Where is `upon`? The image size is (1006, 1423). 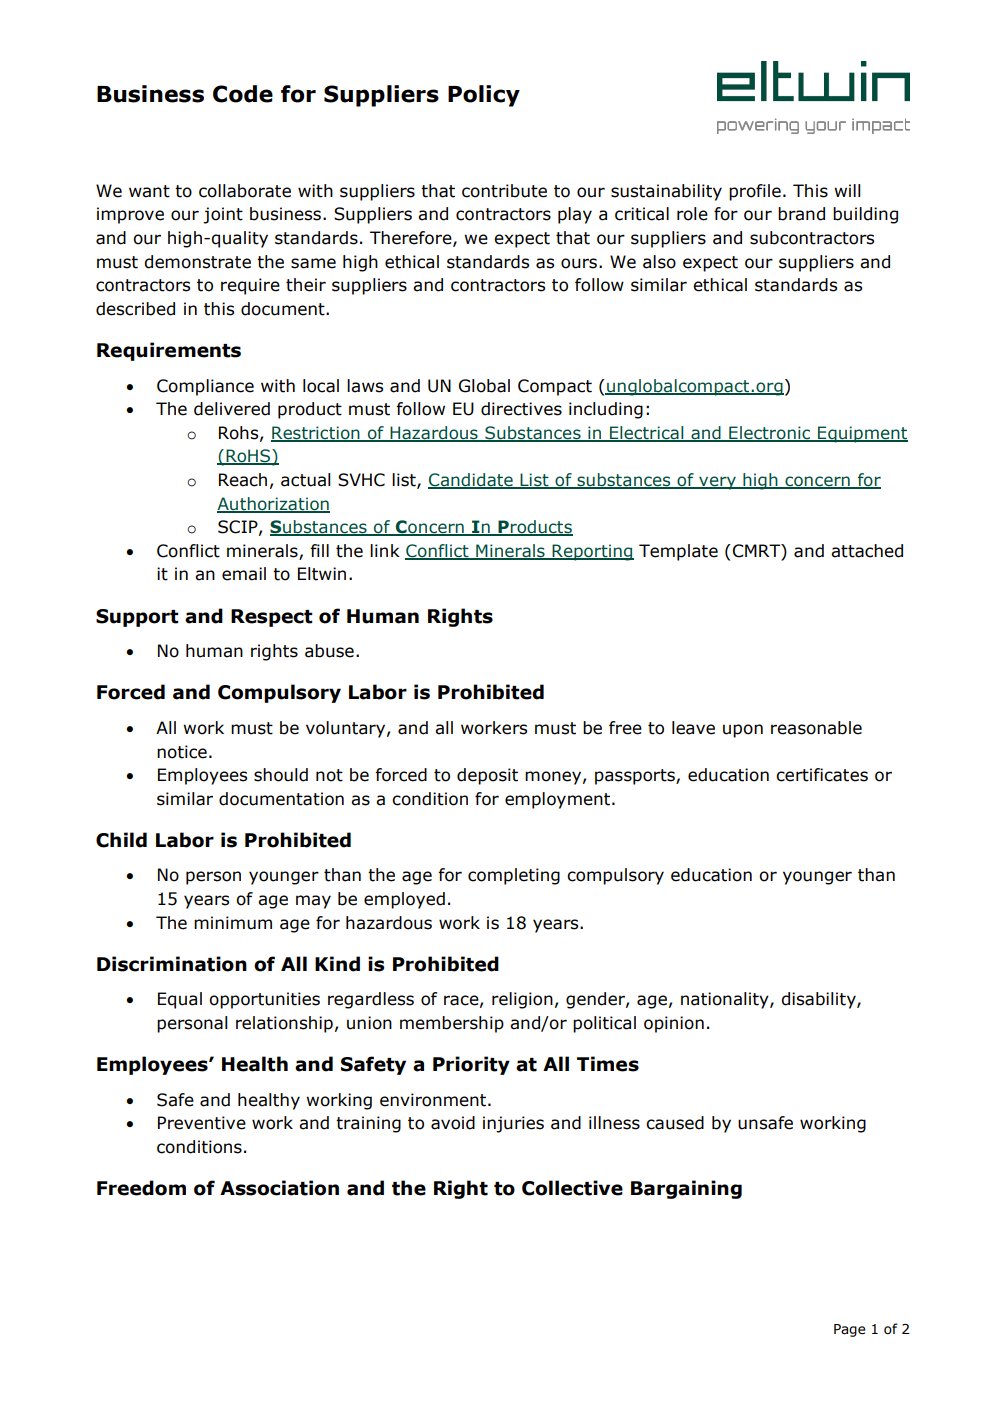 upon is located at coordinates (743, 731).
